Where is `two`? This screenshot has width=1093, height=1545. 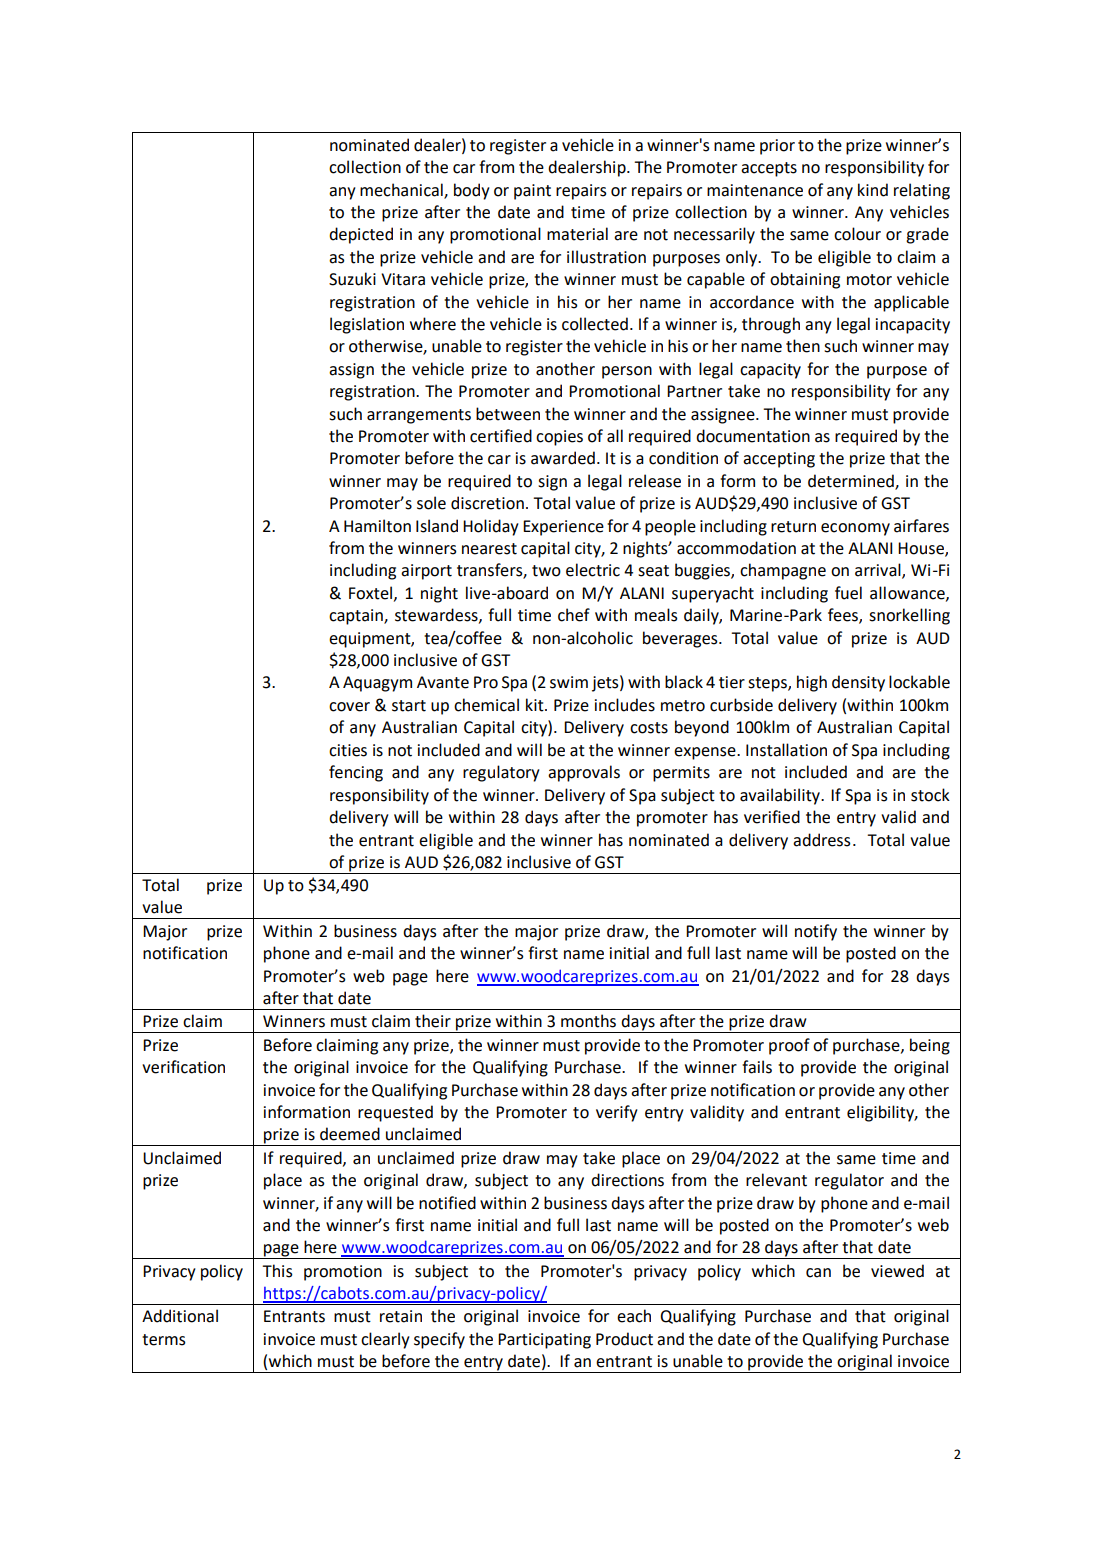
two is located at coordinates (546, 571).
